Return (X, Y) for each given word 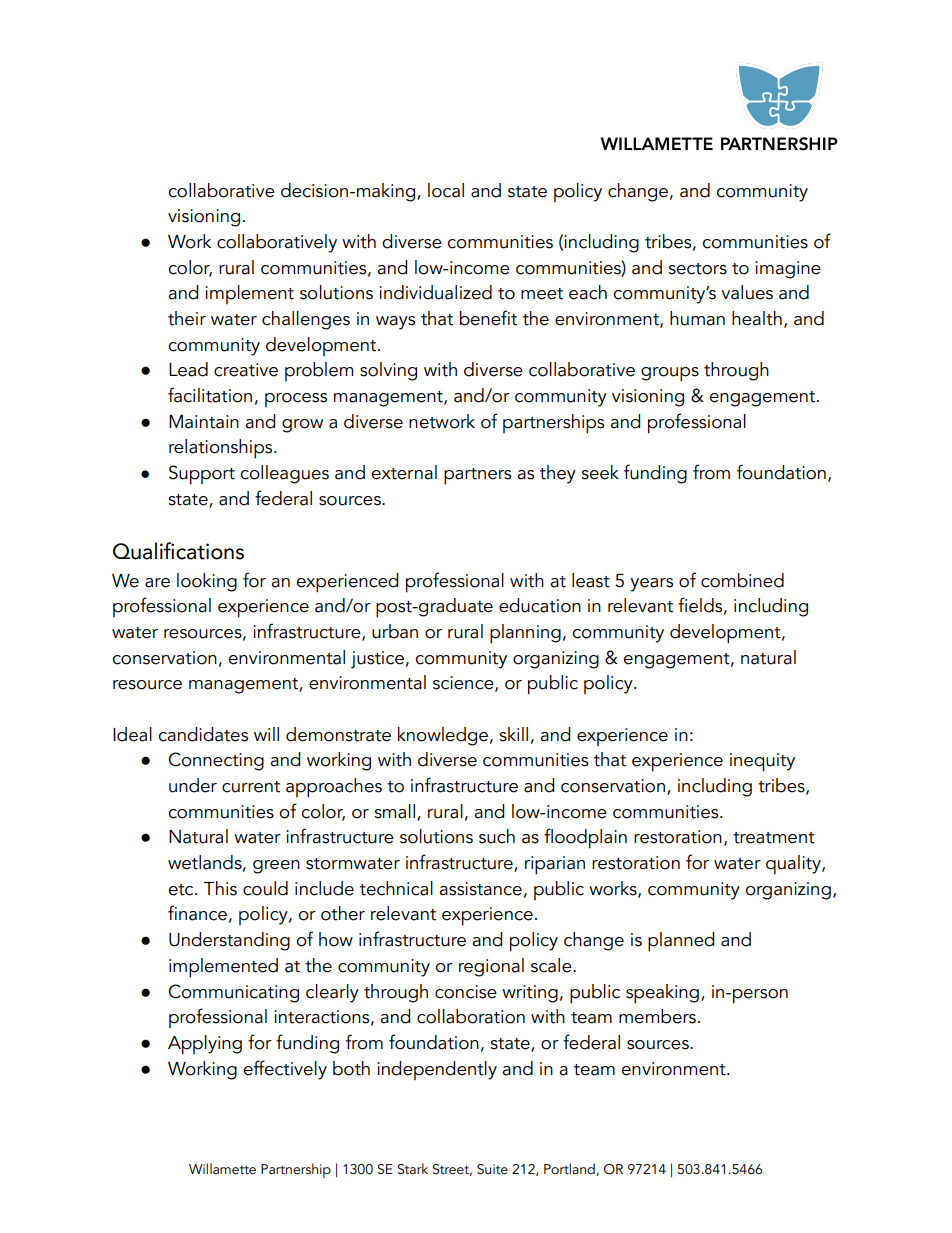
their (187, 318)
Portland (570, 1169)
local (446, 190)
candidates (203, 734)
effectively (285, 1070)
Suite (492, 1169)
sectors (697, 269)
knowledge (443, 736)
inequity (762, 762)
